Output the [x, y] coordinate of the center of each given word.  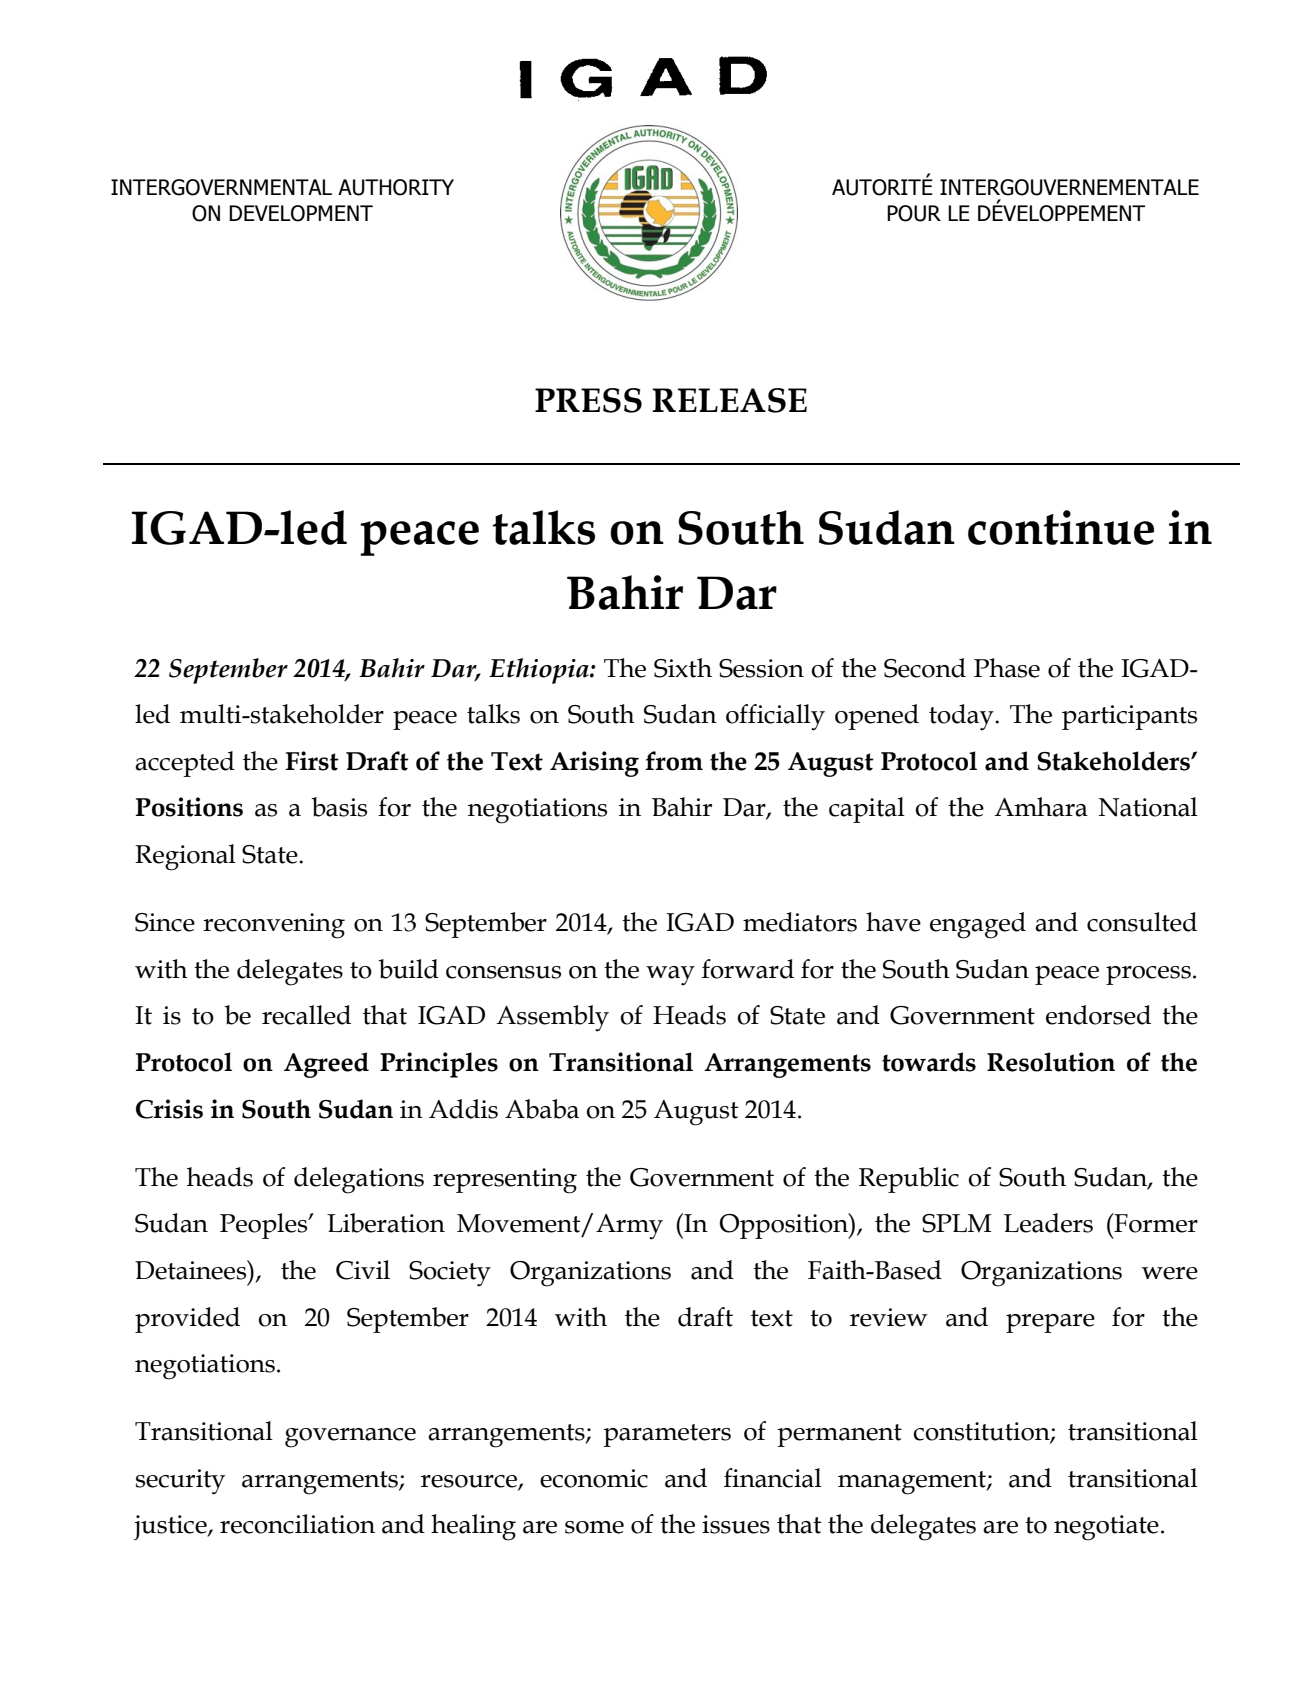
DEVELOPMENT [301, 213]
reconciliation [297, 1524]
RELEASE [729, 400]
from [674, 761]
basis [339, 807]
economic [594, 1478]
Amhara [1041, 807]
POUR [914, 213]
